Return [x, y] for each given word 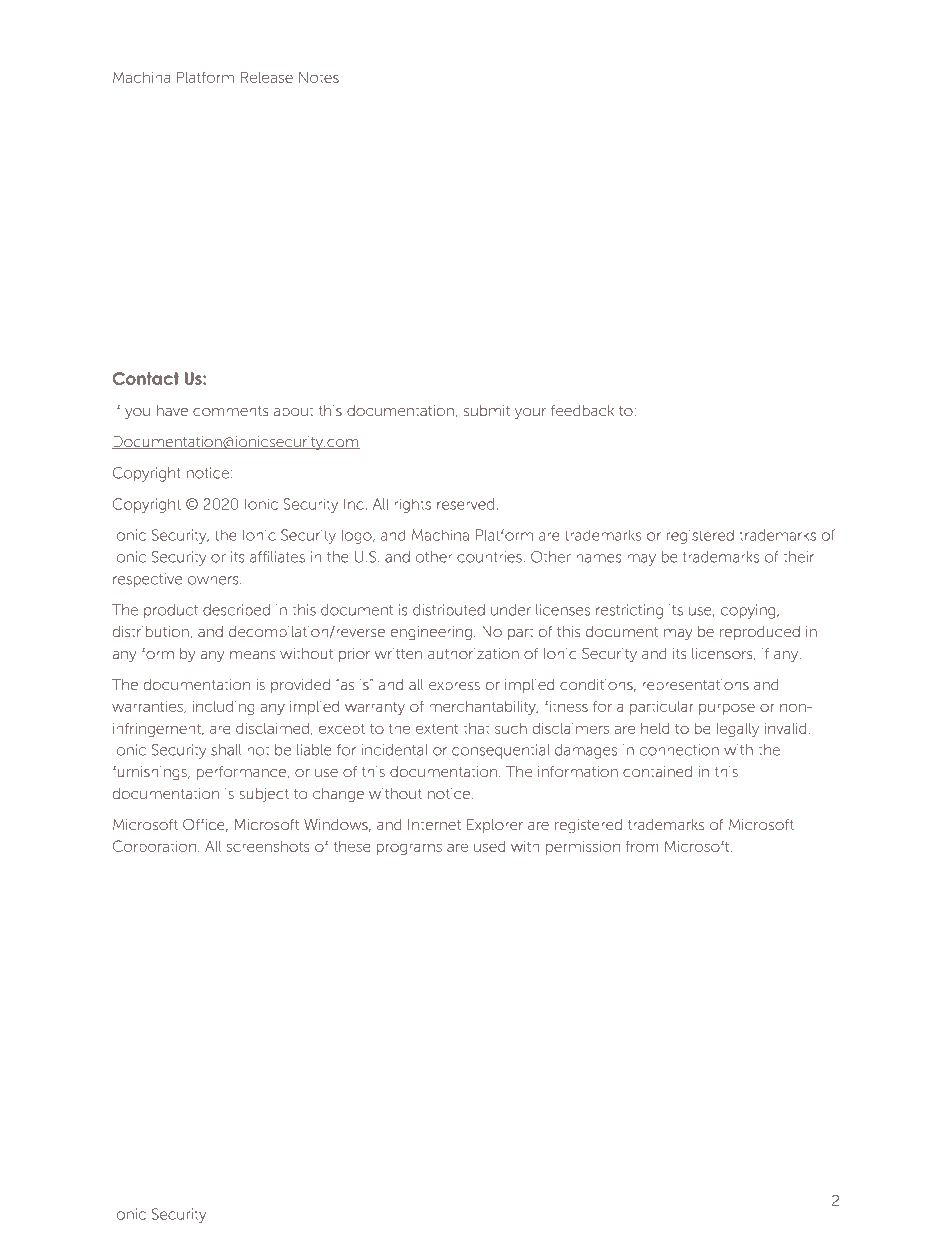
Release [267, 77]
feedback [582, 411]
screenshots [268, 846]
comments [231, 411]
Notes [319, 77]
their [798, 557]
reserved [465, 504]
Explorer [495, 826]
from [642, 846]
